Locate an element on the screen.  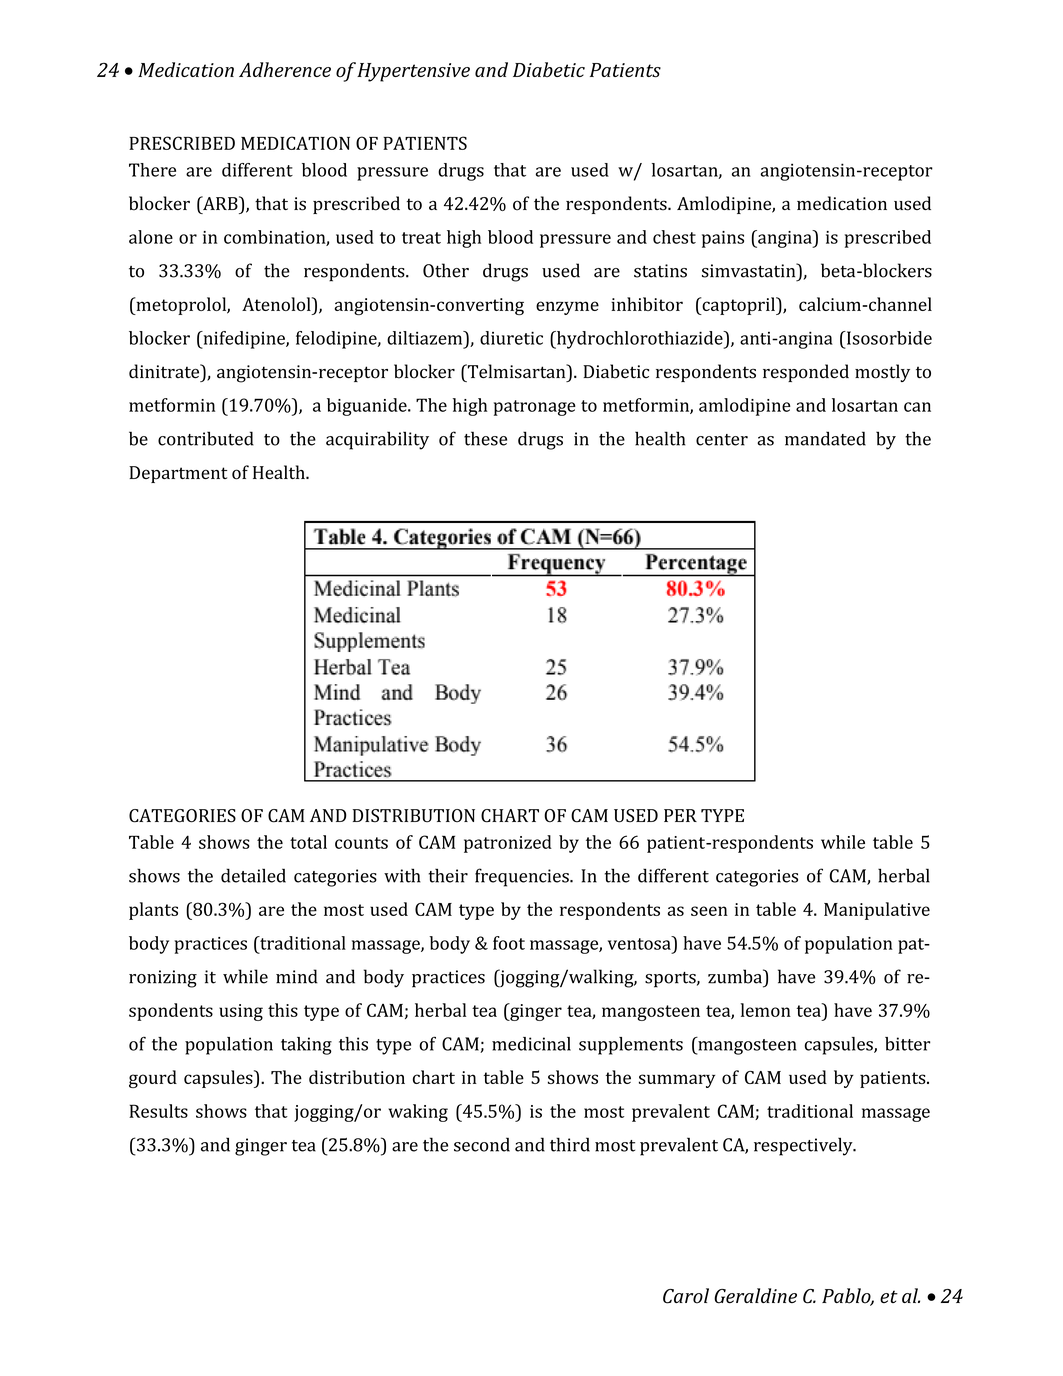
Adherence is located at coordinates (285, 69).
